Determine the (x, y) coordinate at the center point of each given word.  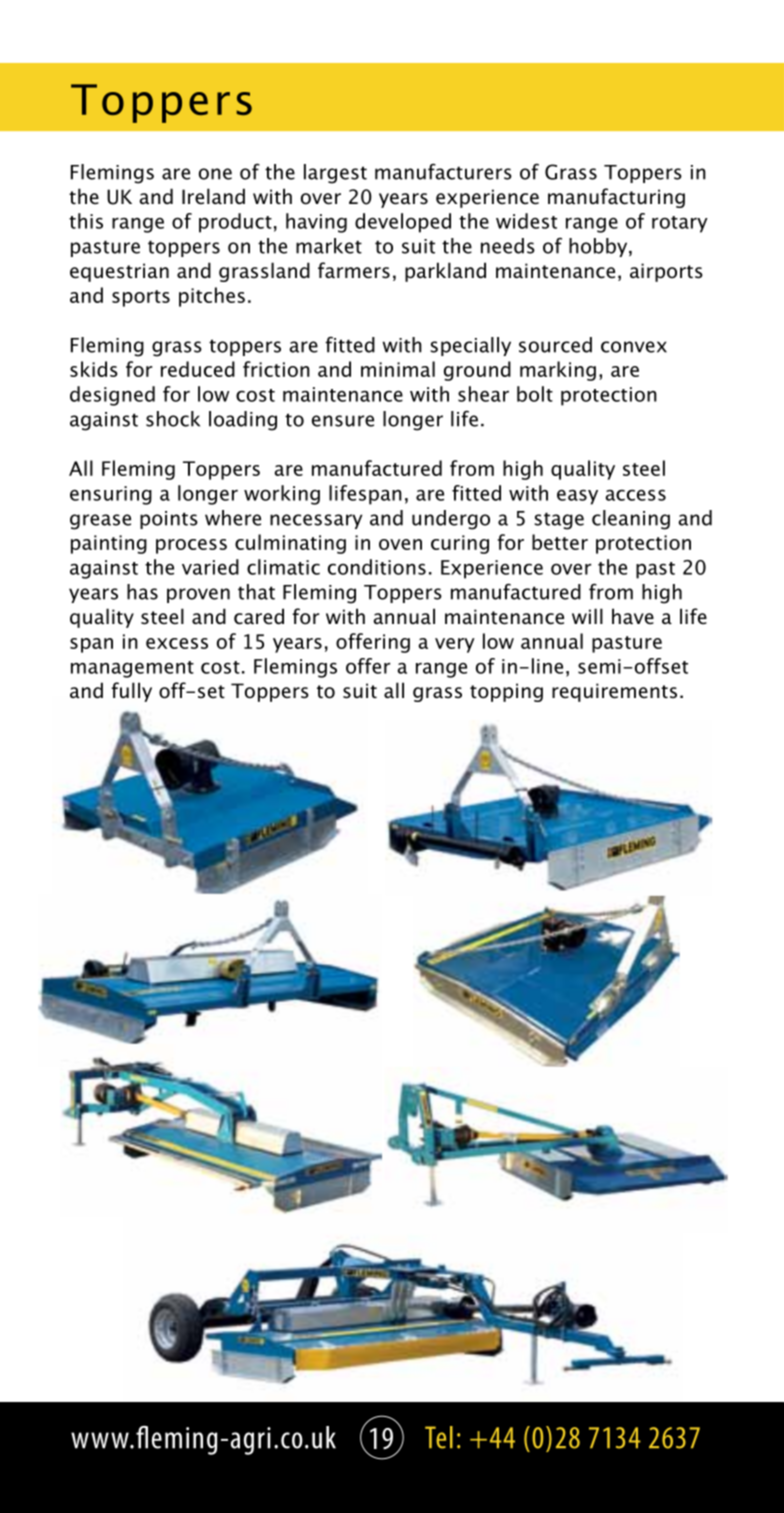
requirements (614, 692)
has (142, 592)
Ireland (213, 196)
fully (131, 692)
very (455, 645)
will (587, 616)
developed (403, 223)
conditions (377, 567)
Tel (439, 1437)
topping (506, 692)
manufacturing (616, 198)
